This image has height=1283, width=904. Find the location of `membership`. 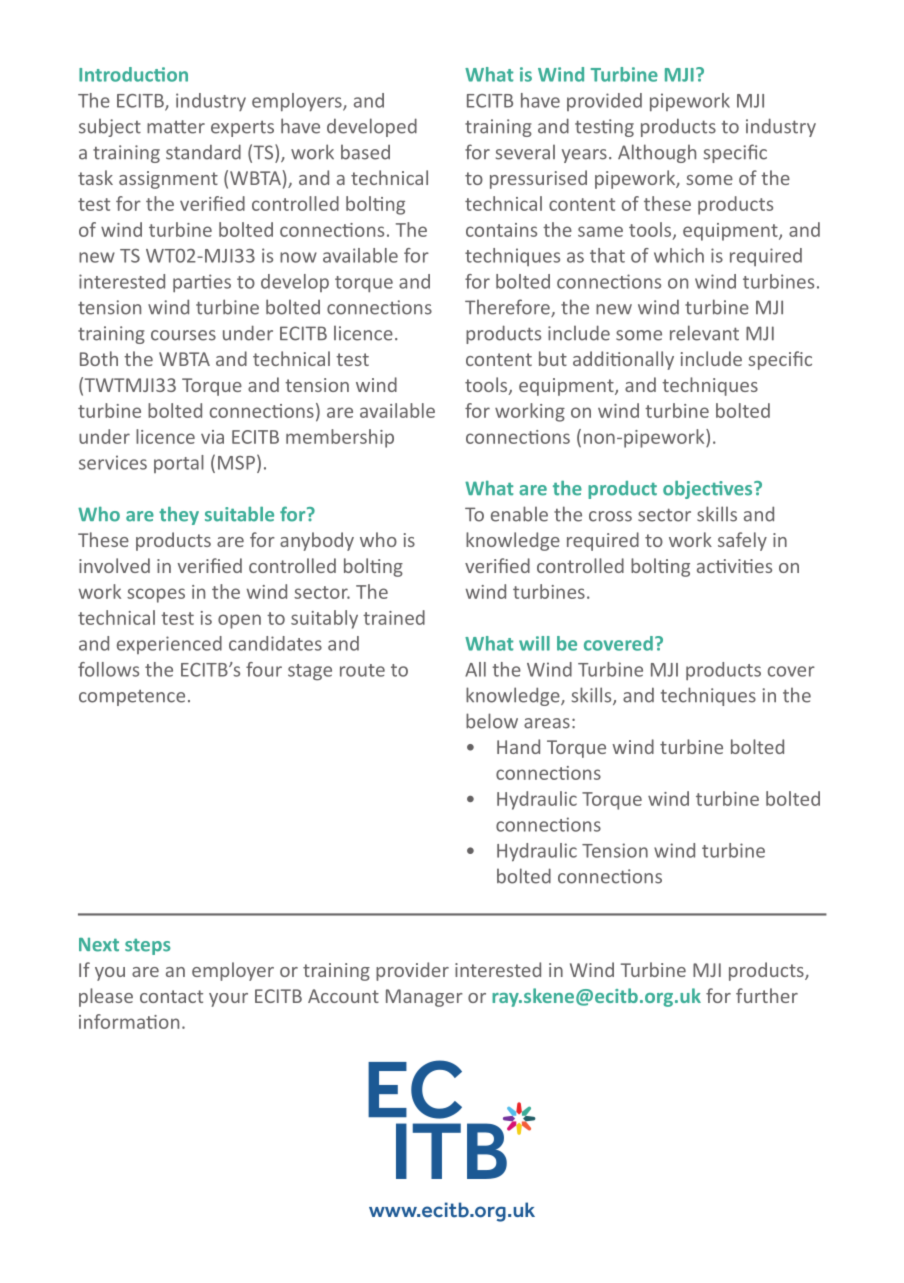

membership is located at coordinates (340, 438).
